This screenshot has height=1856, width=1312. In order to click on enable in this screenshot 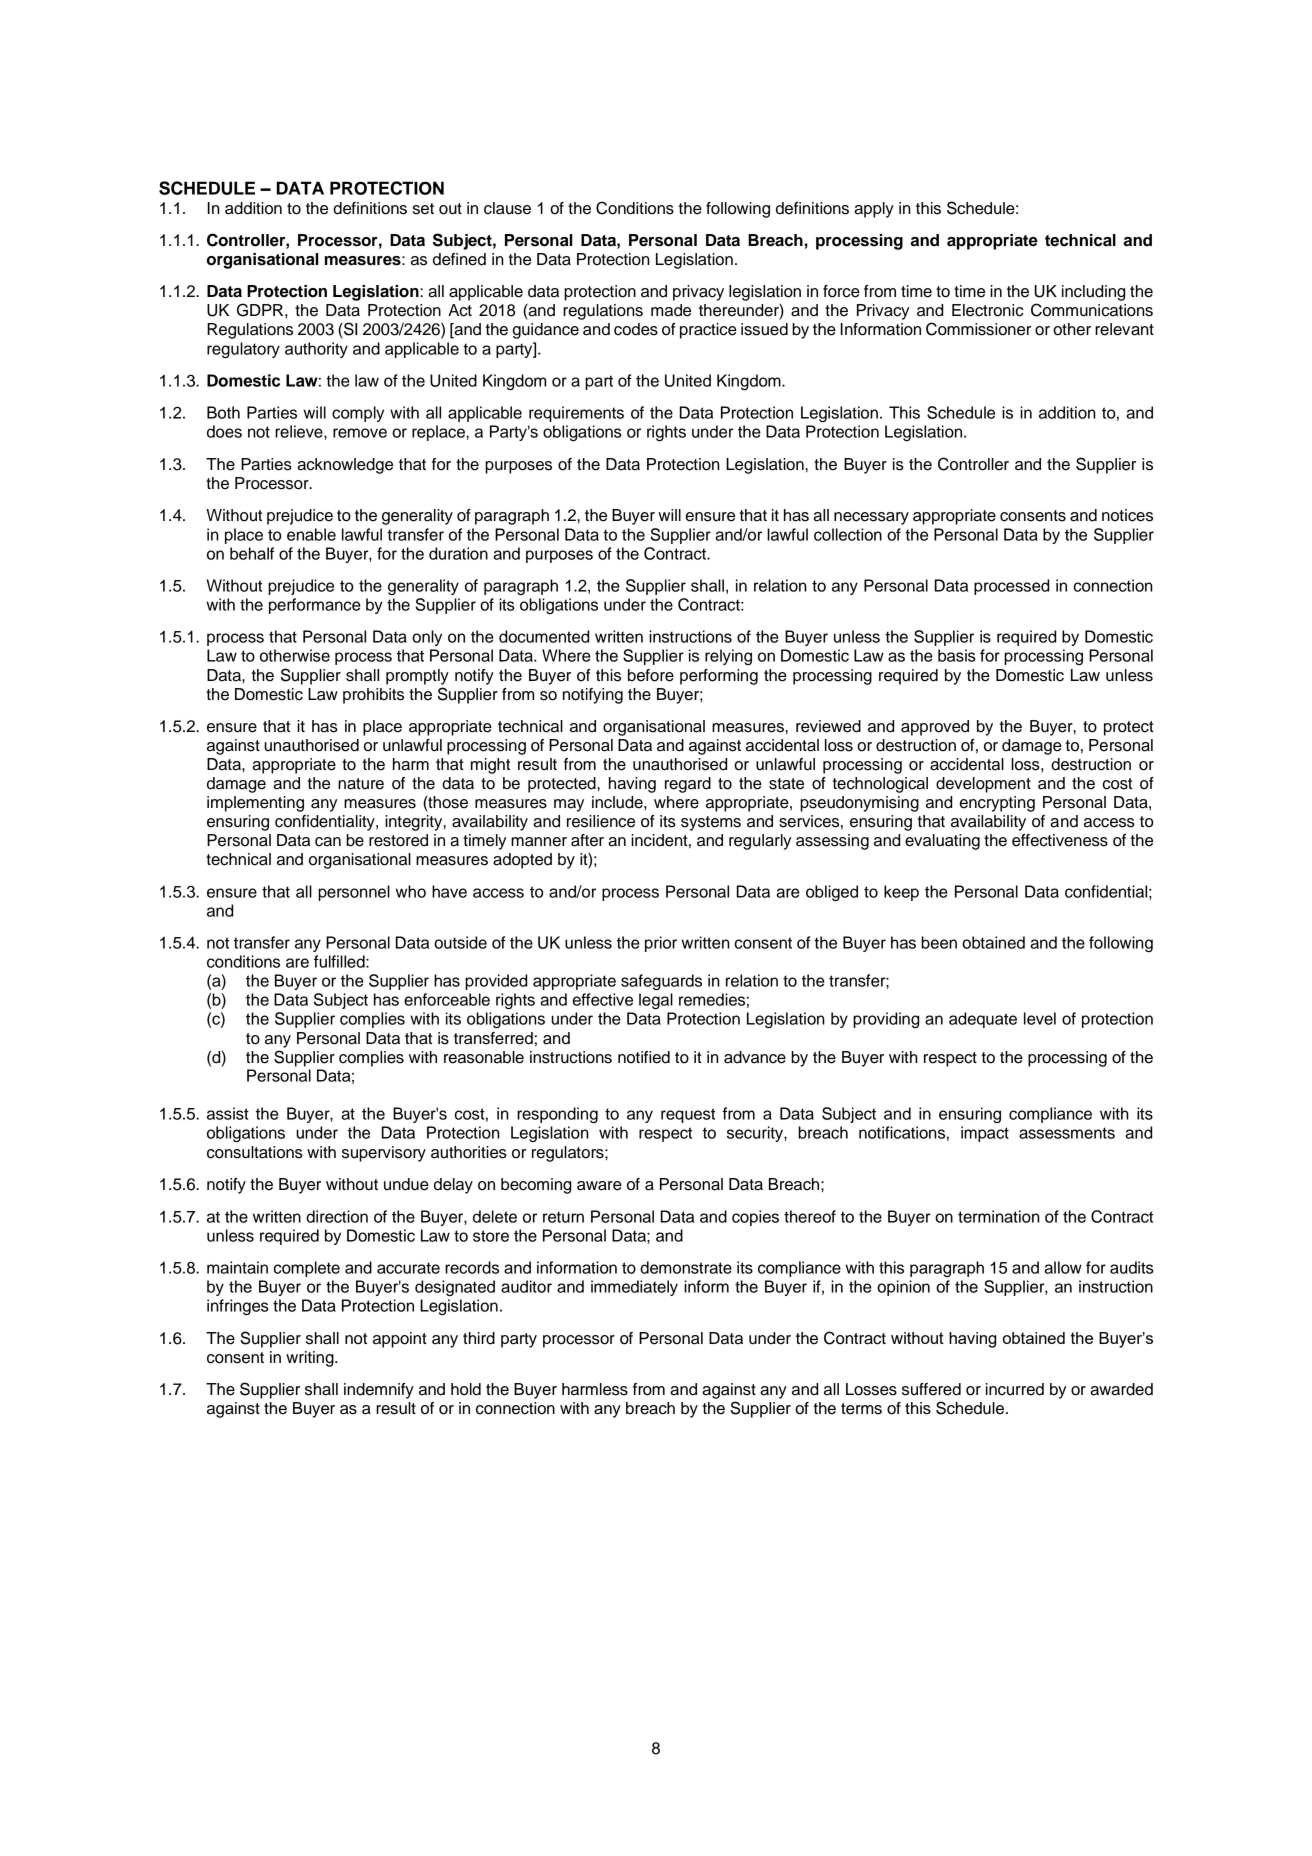, I will do `click(311, 534)`.
